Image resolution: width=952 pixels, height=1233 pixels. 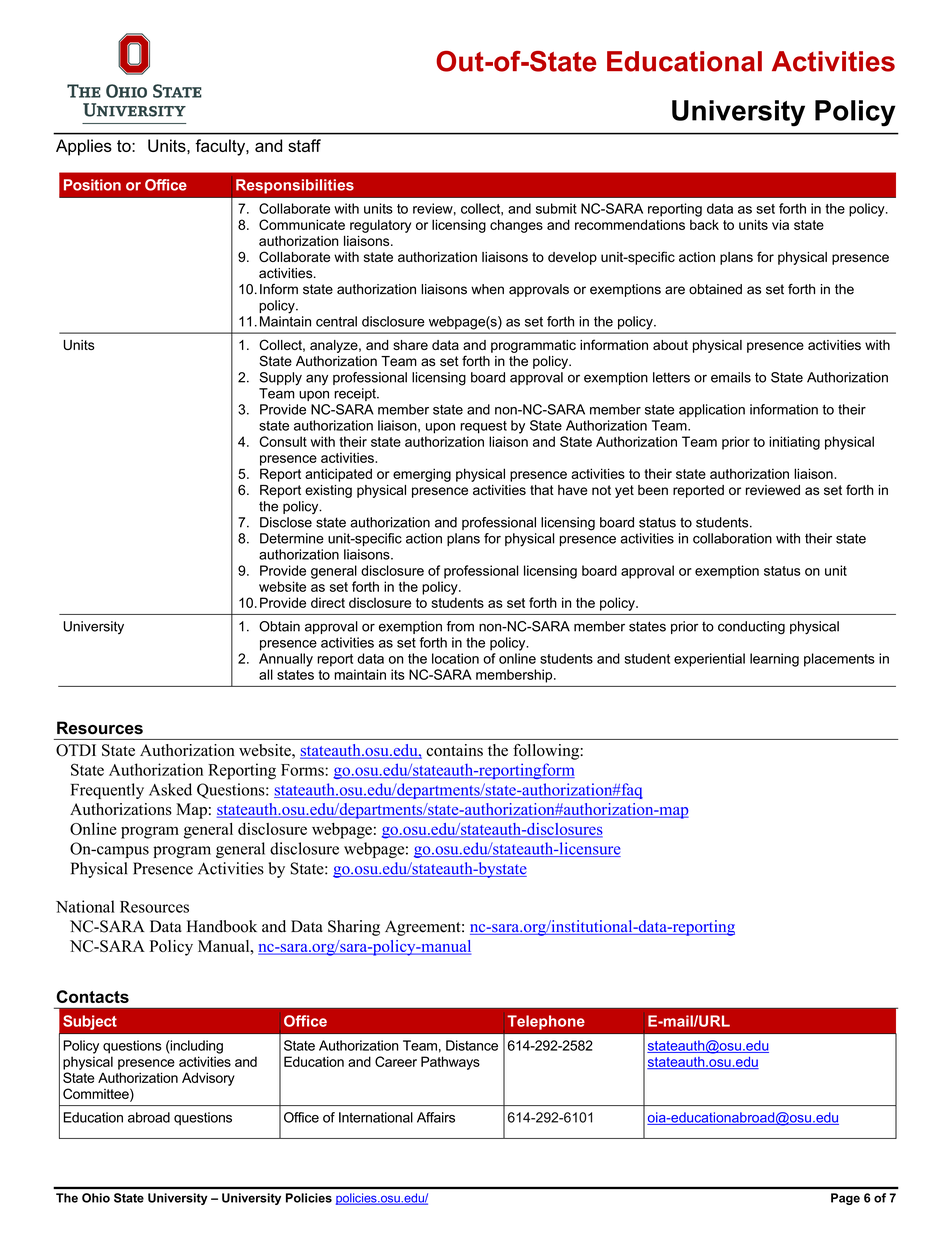 I want to click on Ohio, so click(x=96, y=1198).
